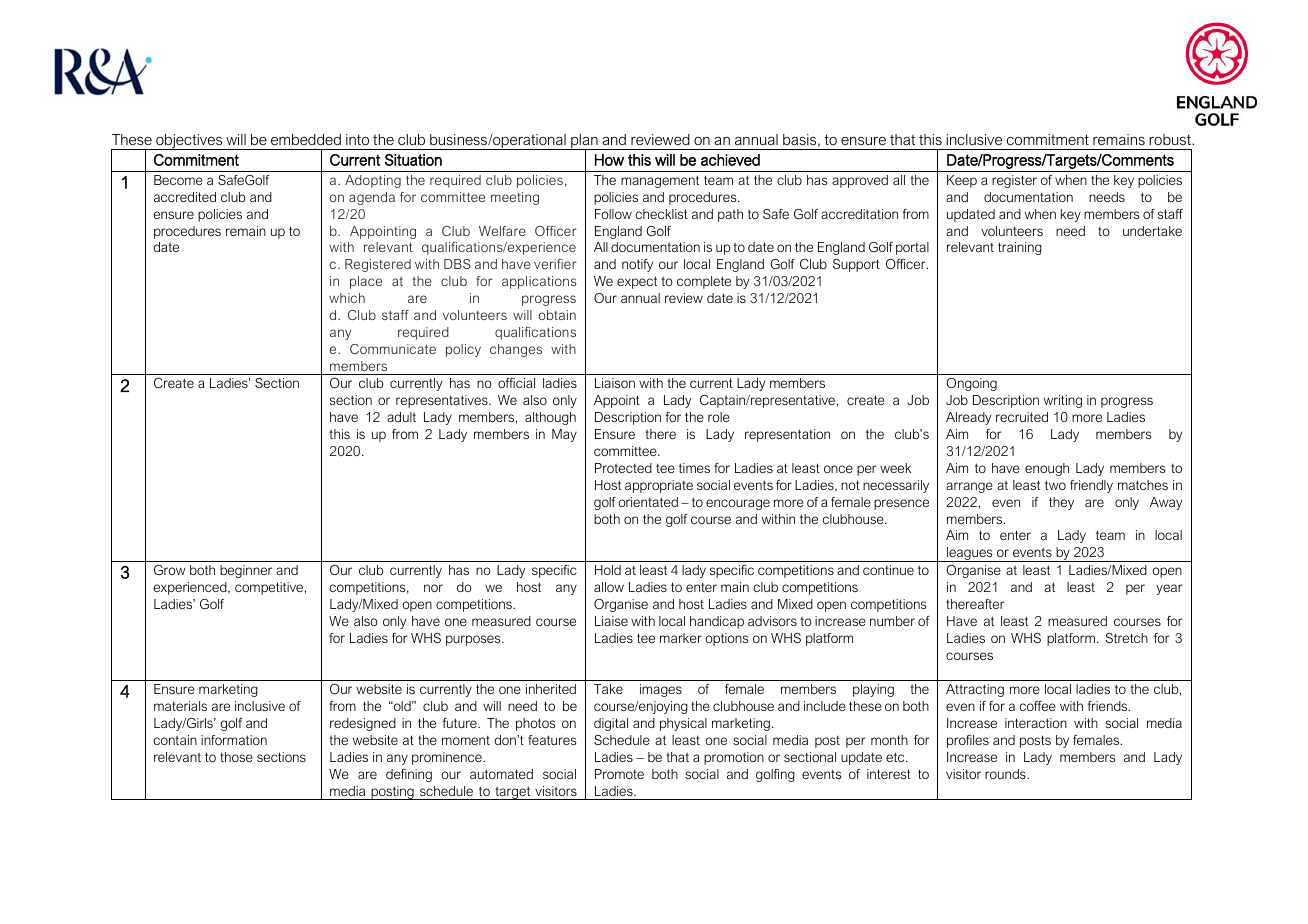 This screenshot has height=924, width=1308. I want to click on achieved, so click(730, 160).
